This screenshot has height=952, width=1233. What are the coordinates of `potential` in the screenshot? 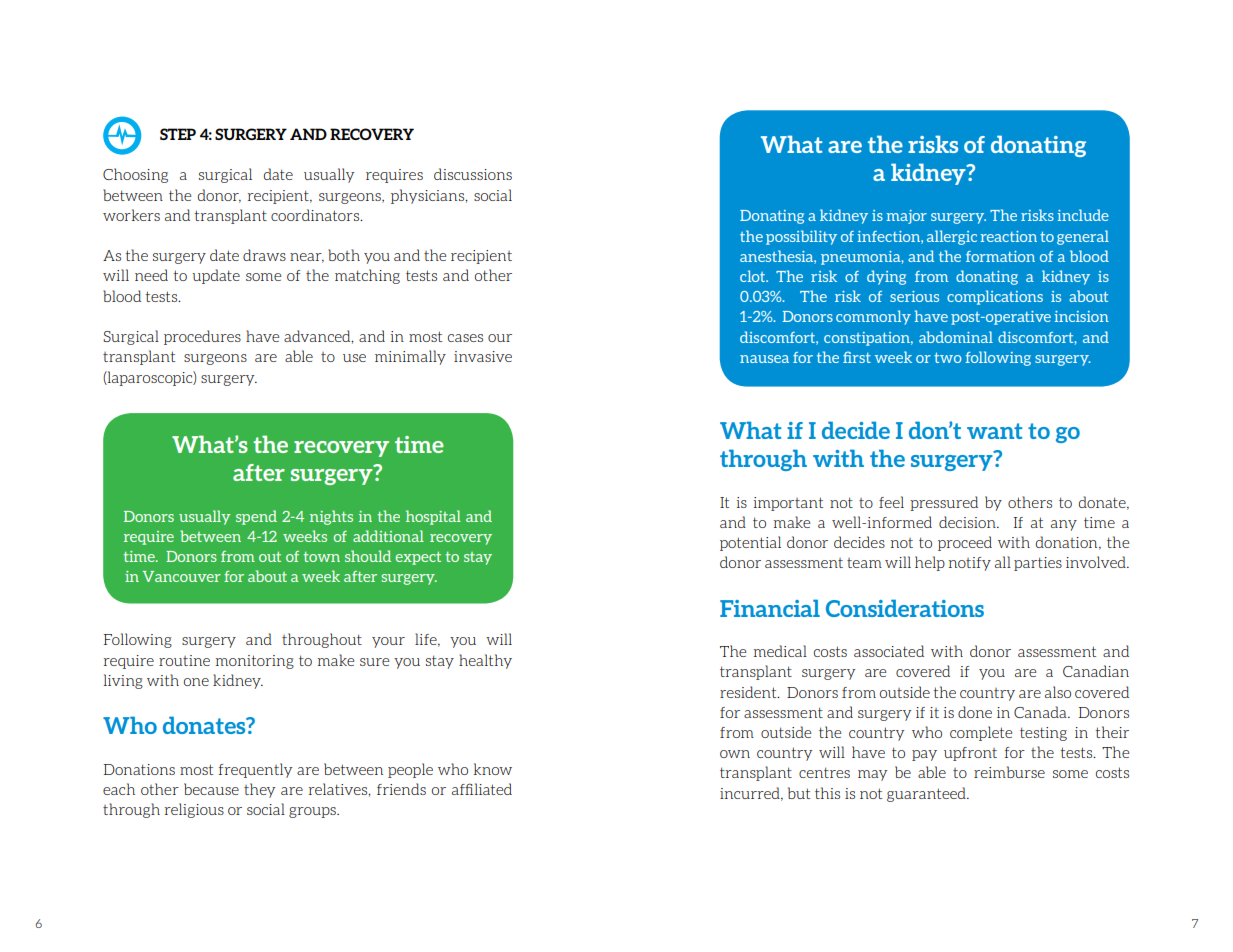 It's located at (750, 543).
